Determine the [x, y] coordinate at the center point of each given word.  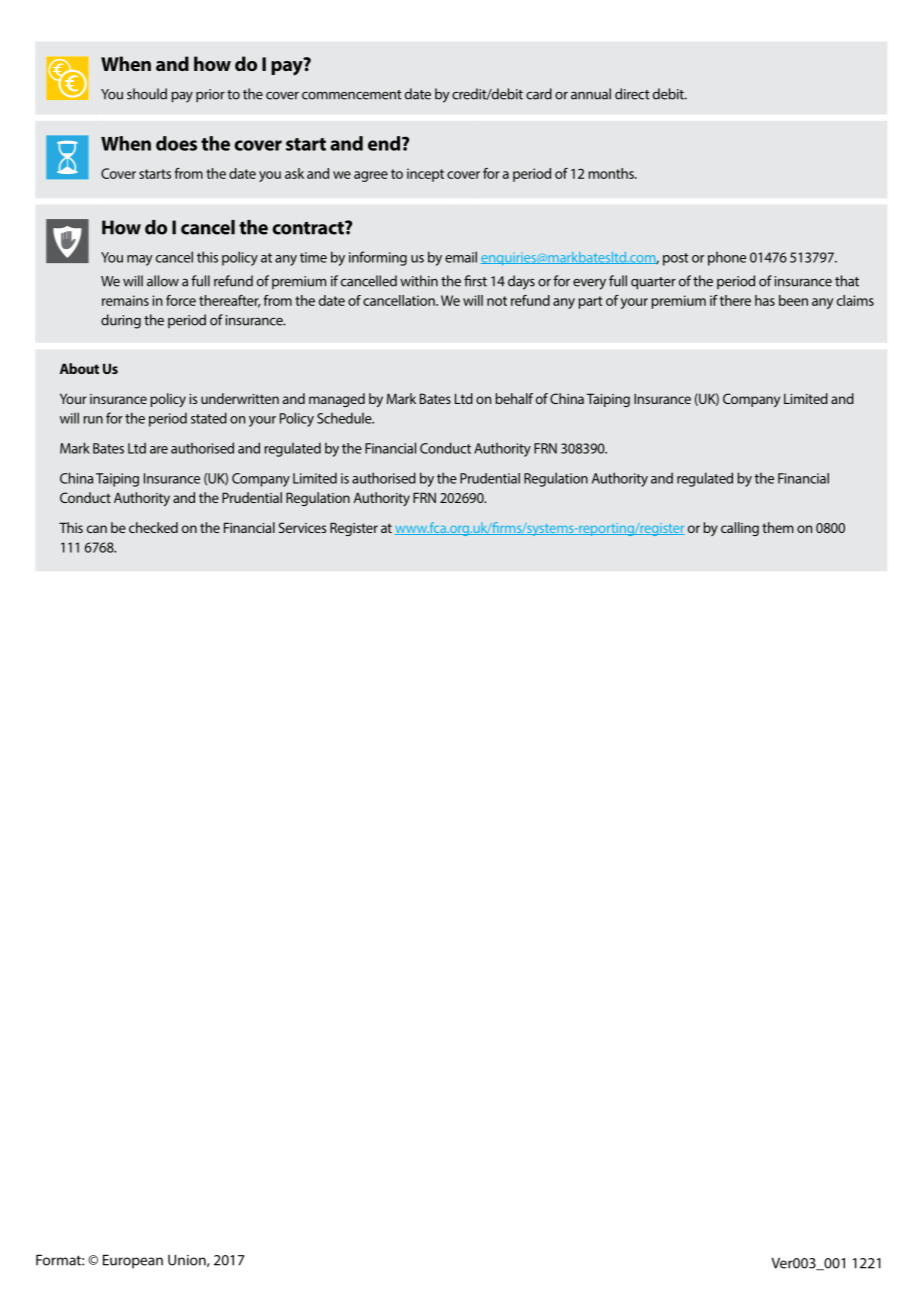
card [539, 94]
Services [302, 527]
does [176, 143]
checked [153, 527]
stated [209, 418]
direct [632, 94]
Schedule [345, 418]
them [778, 527]
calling [740, 529]
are [159, 450]
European [133, 1261]
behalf [514, 398]
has [765, 300]
